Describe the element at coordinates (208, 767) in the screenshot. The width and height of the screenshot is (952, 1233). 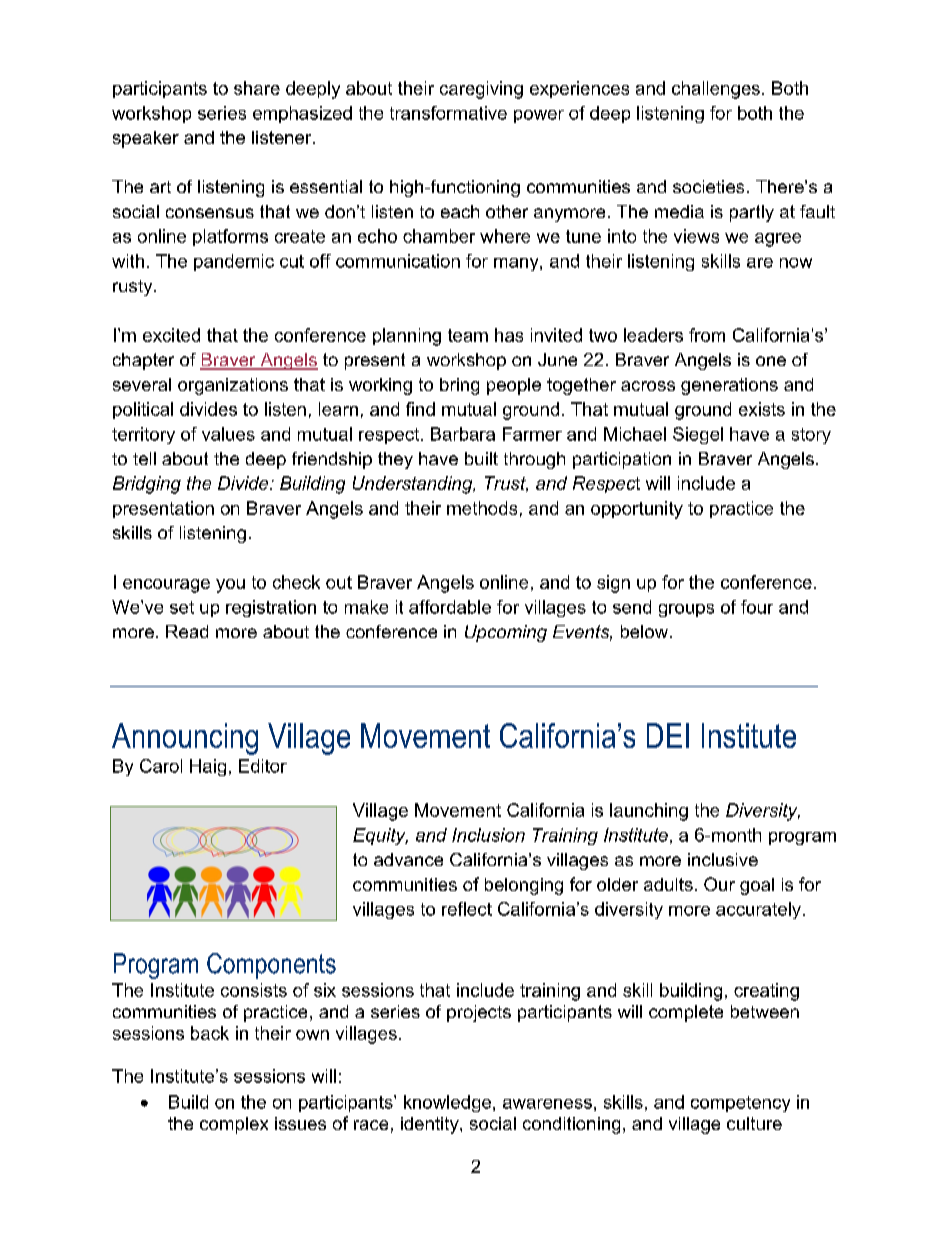
I see `Haig` at that location.
